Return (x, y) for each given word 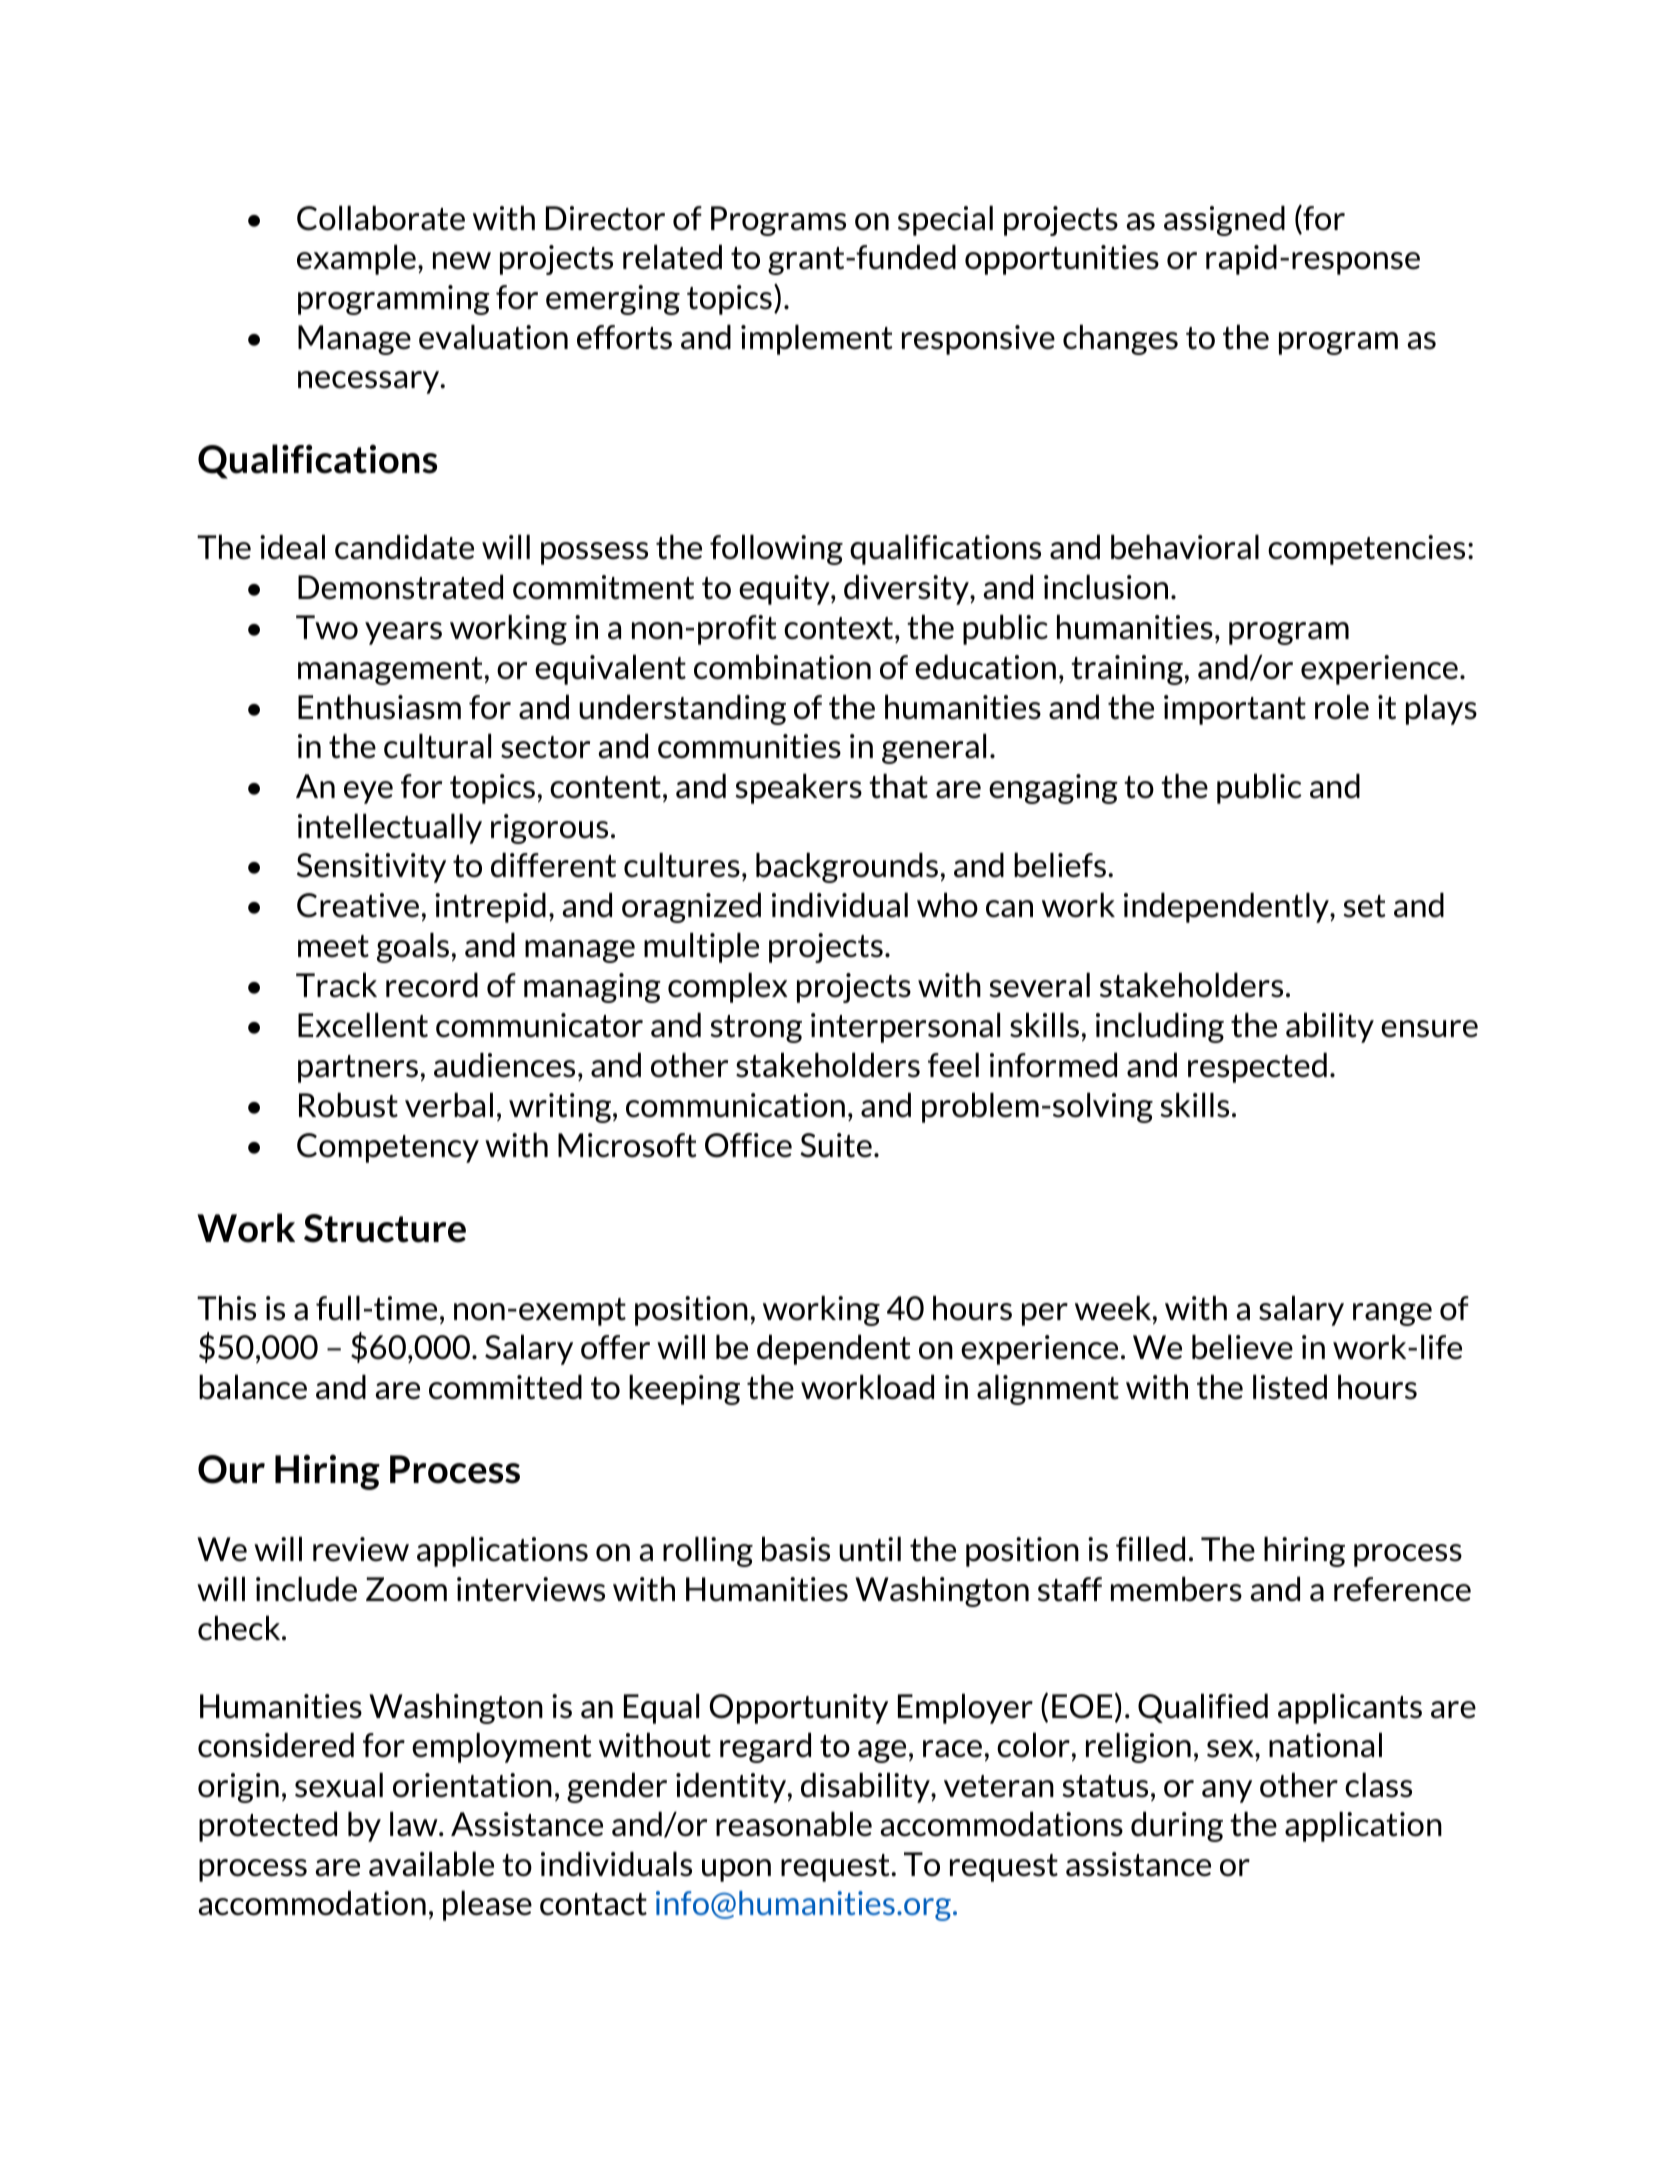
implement (817, 339)
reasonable (794, 1824)
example (356, 259)
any (1227, 1791)
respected (1257, 1067)
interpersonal (905, 1027)
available (431, 1864)
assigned (1224, 220)
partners (358, 1069)
